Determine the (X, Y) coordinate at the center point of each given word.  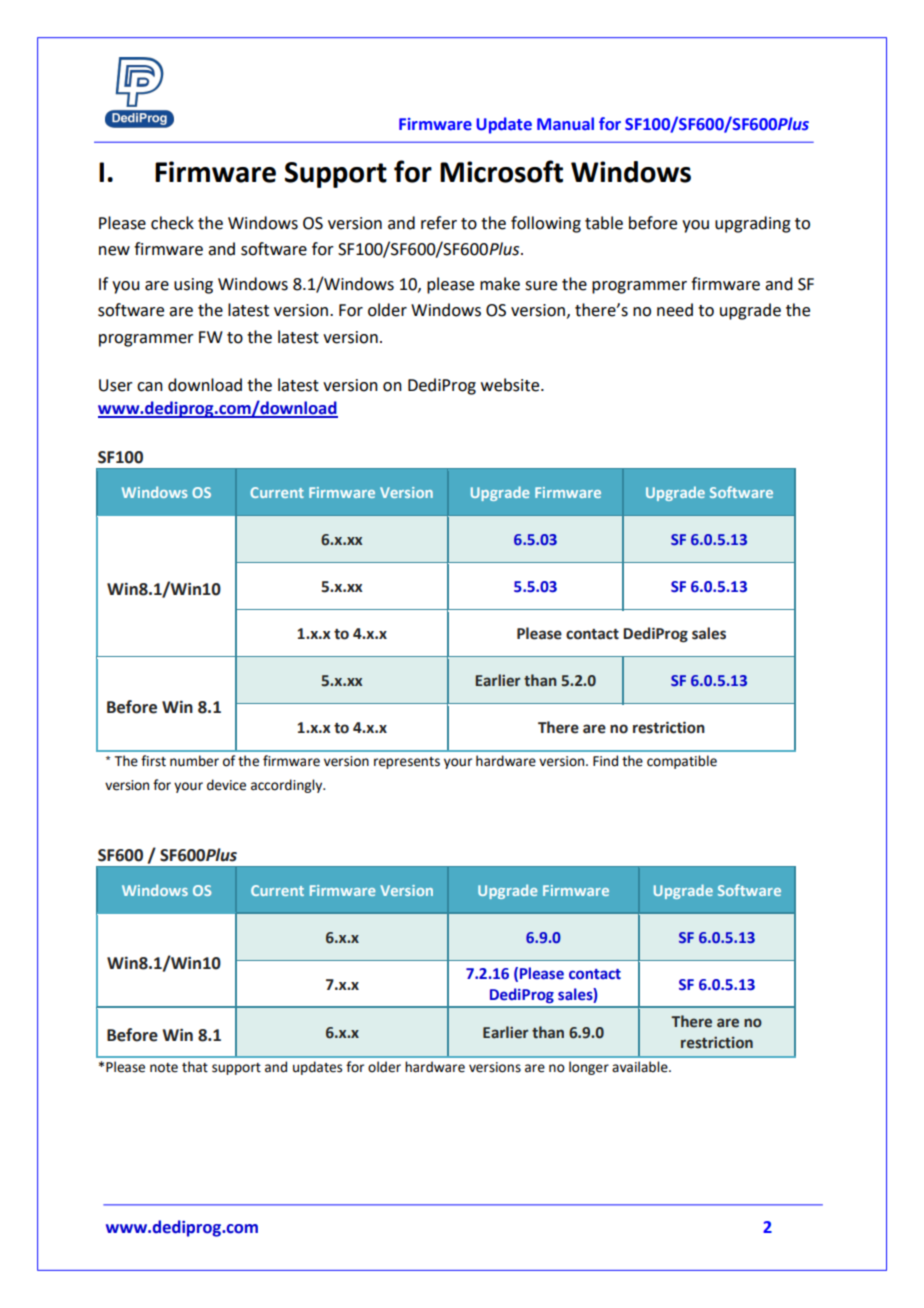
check (172, 223)
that (195, 1067)
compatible (682, 762)
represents (407, 763)
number (194, 761)
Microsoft (501, 171)
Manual (565, 124)
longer (589, 1068)
